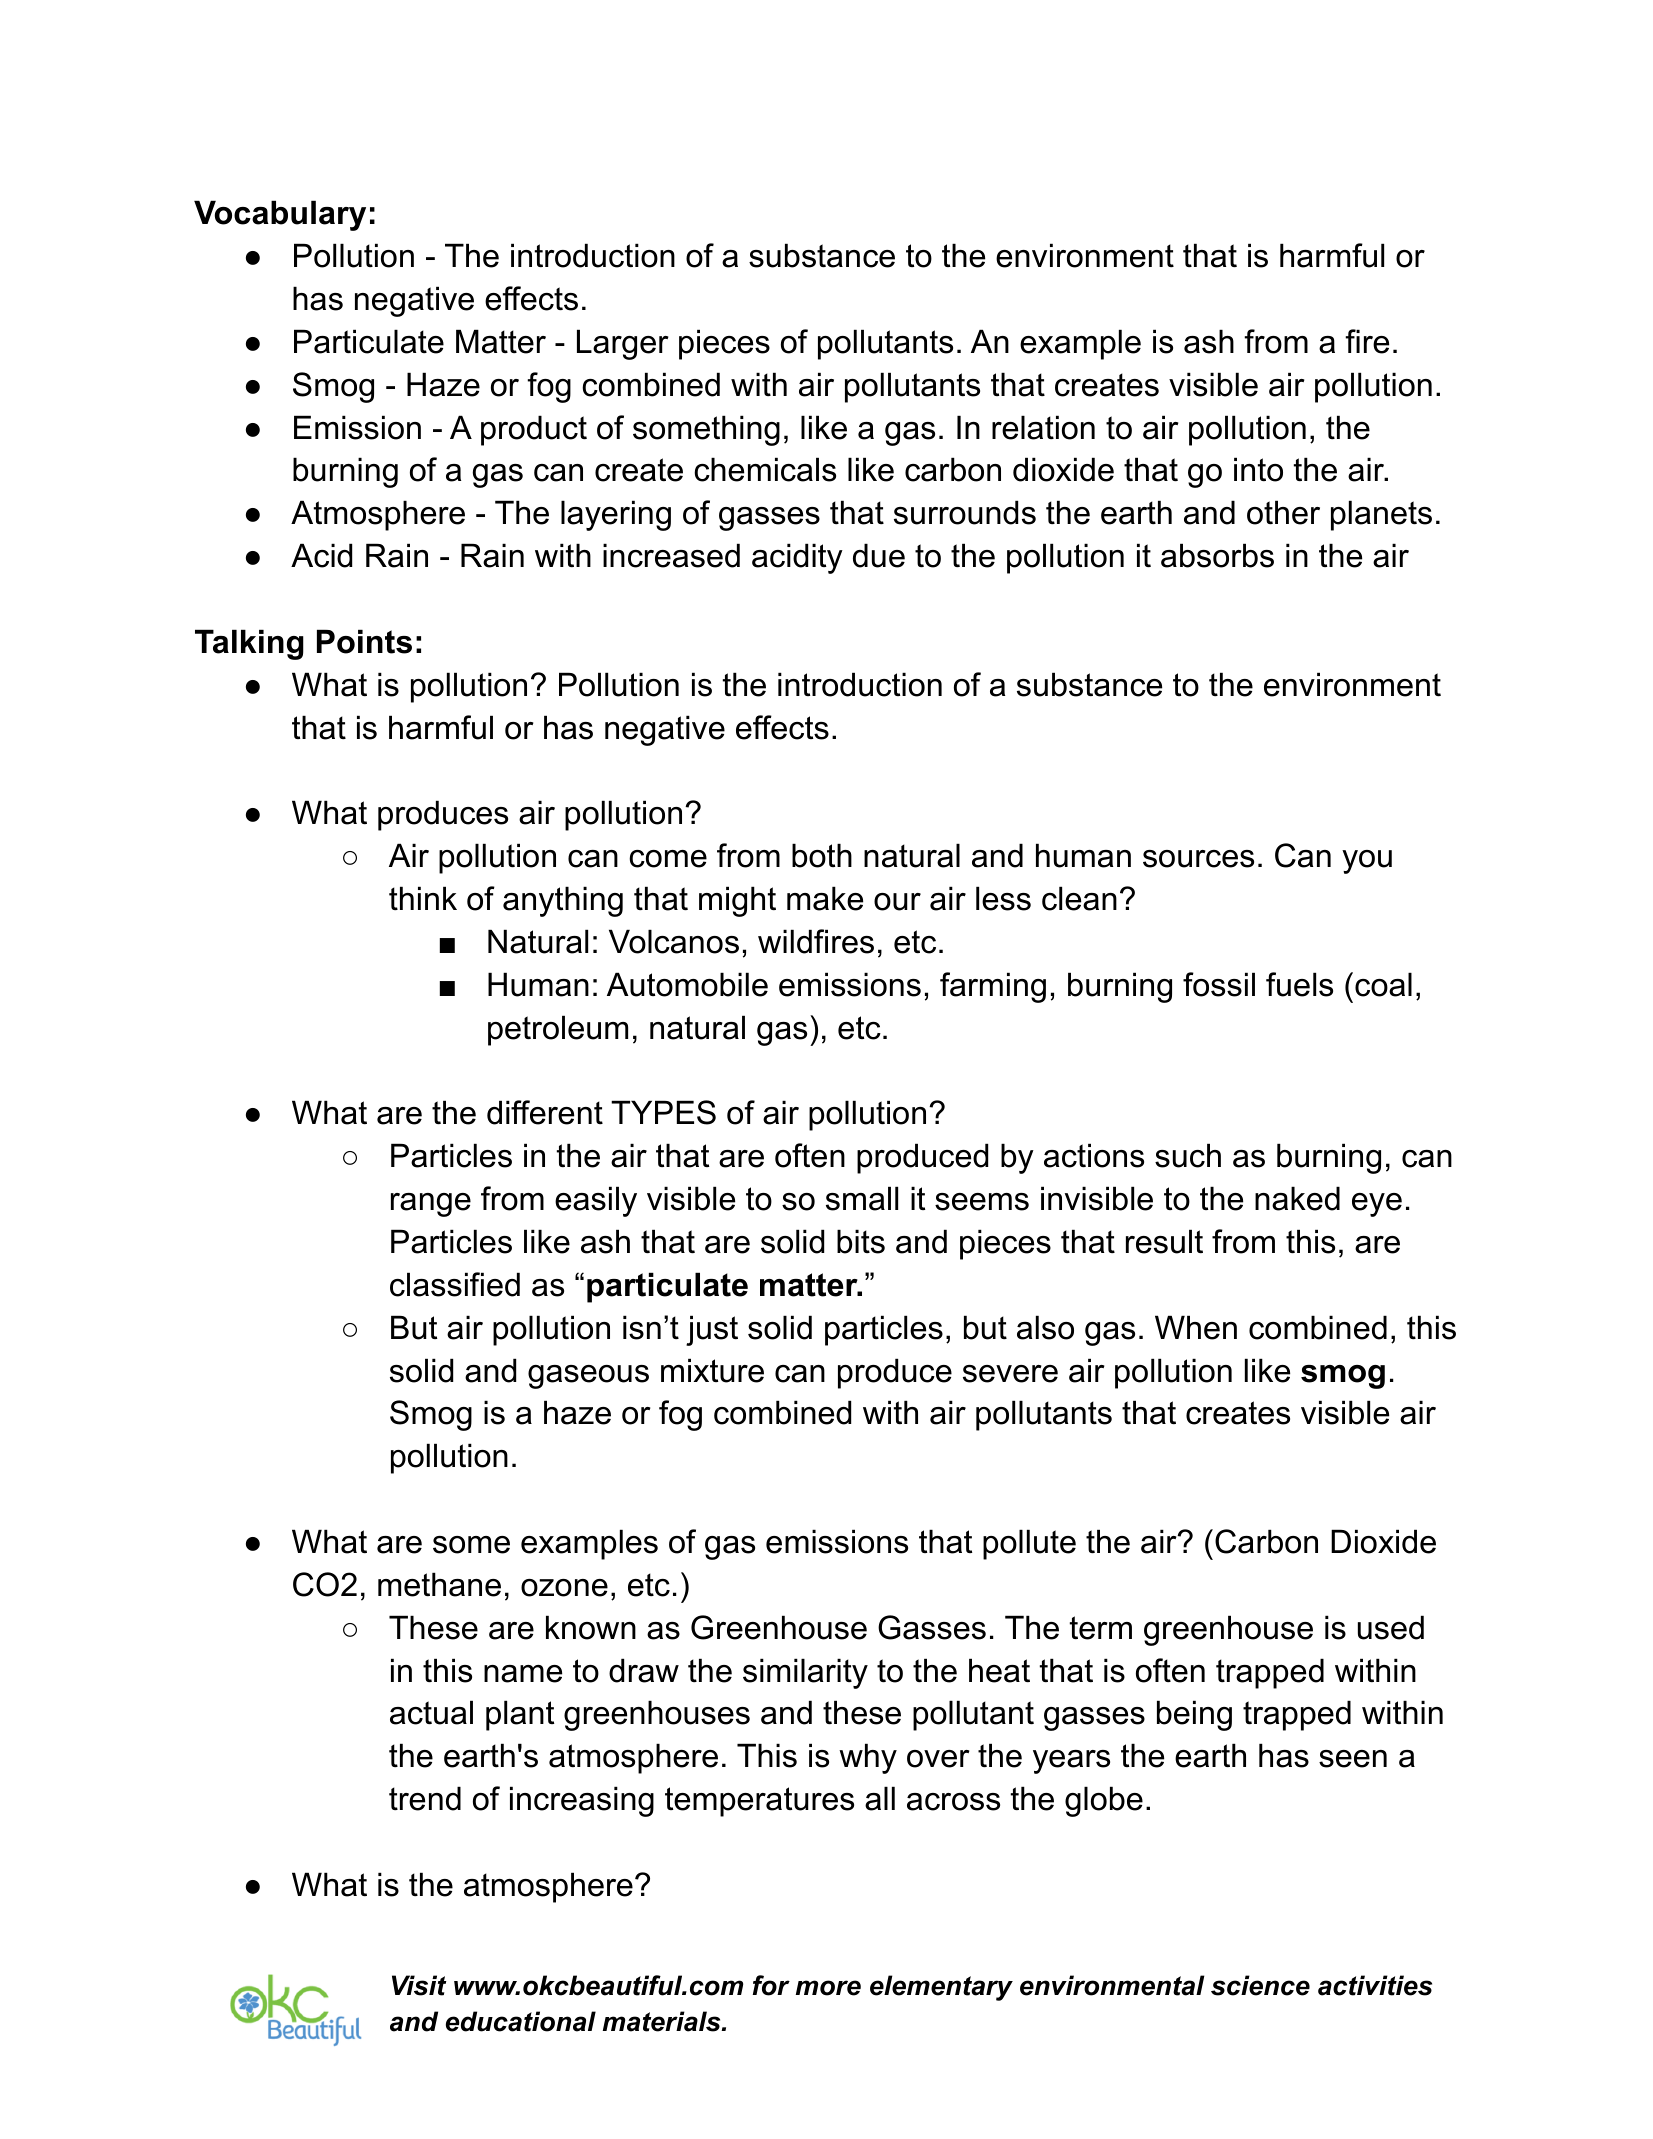 This image has width=1653, height=2139. Describe the element at coordinates (825, 898) in the image. I see `make` at that location.
